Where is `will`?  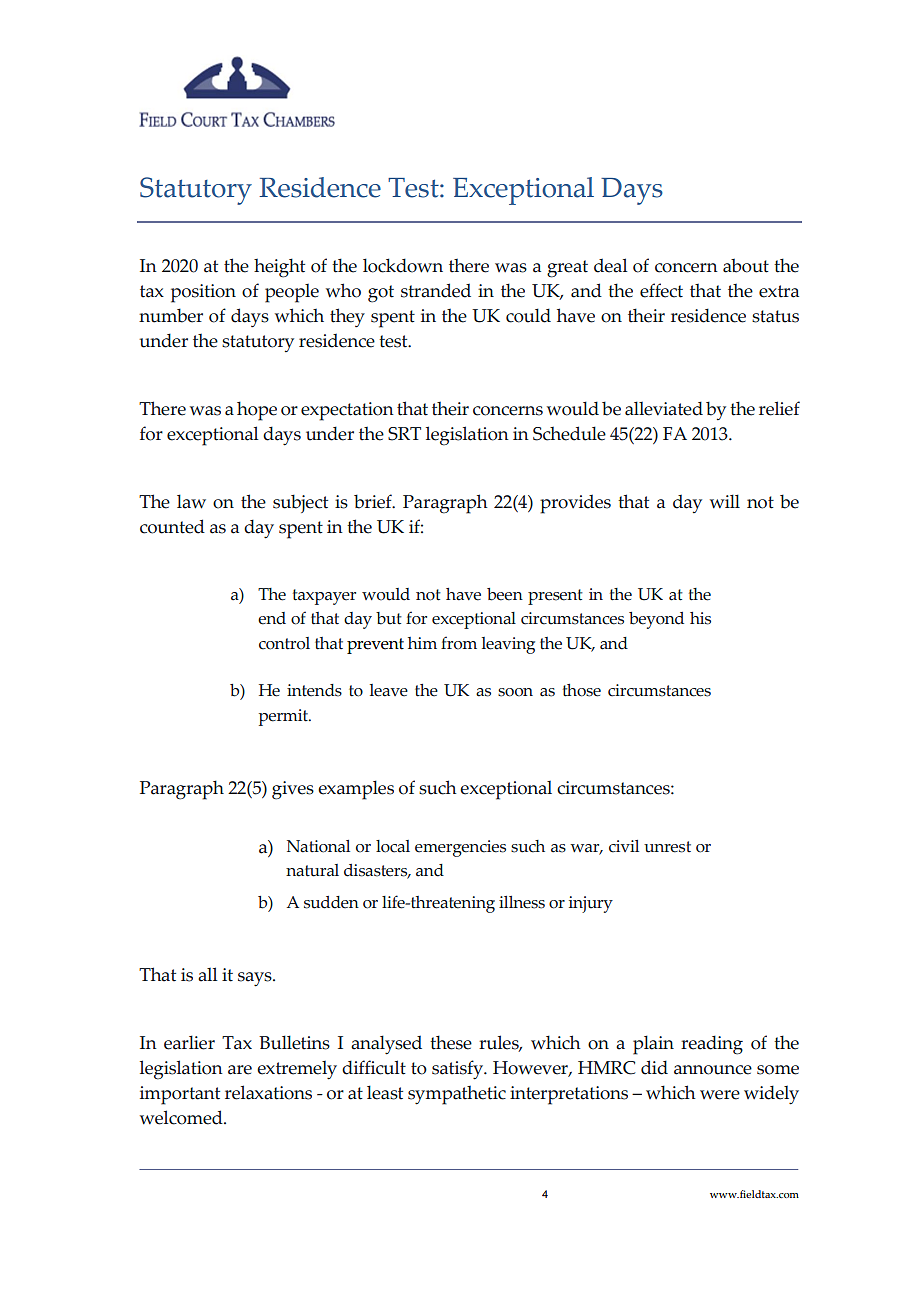 will is located at coordinates (725, 501).
